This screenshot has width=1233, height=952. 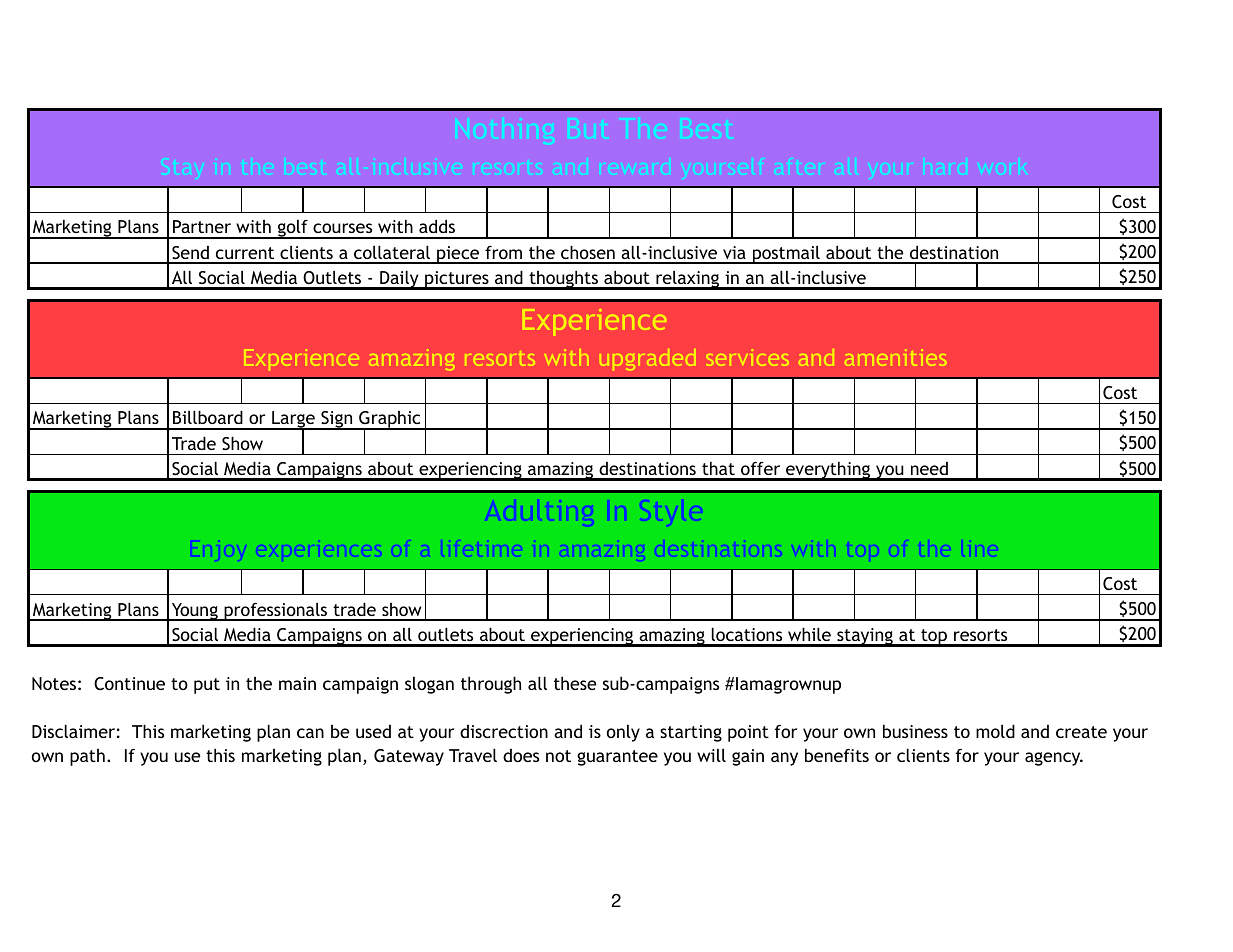 What do you see at coordinates (310, 733) in the screenshot?
I see `can` at bounding box center [310, 733].
